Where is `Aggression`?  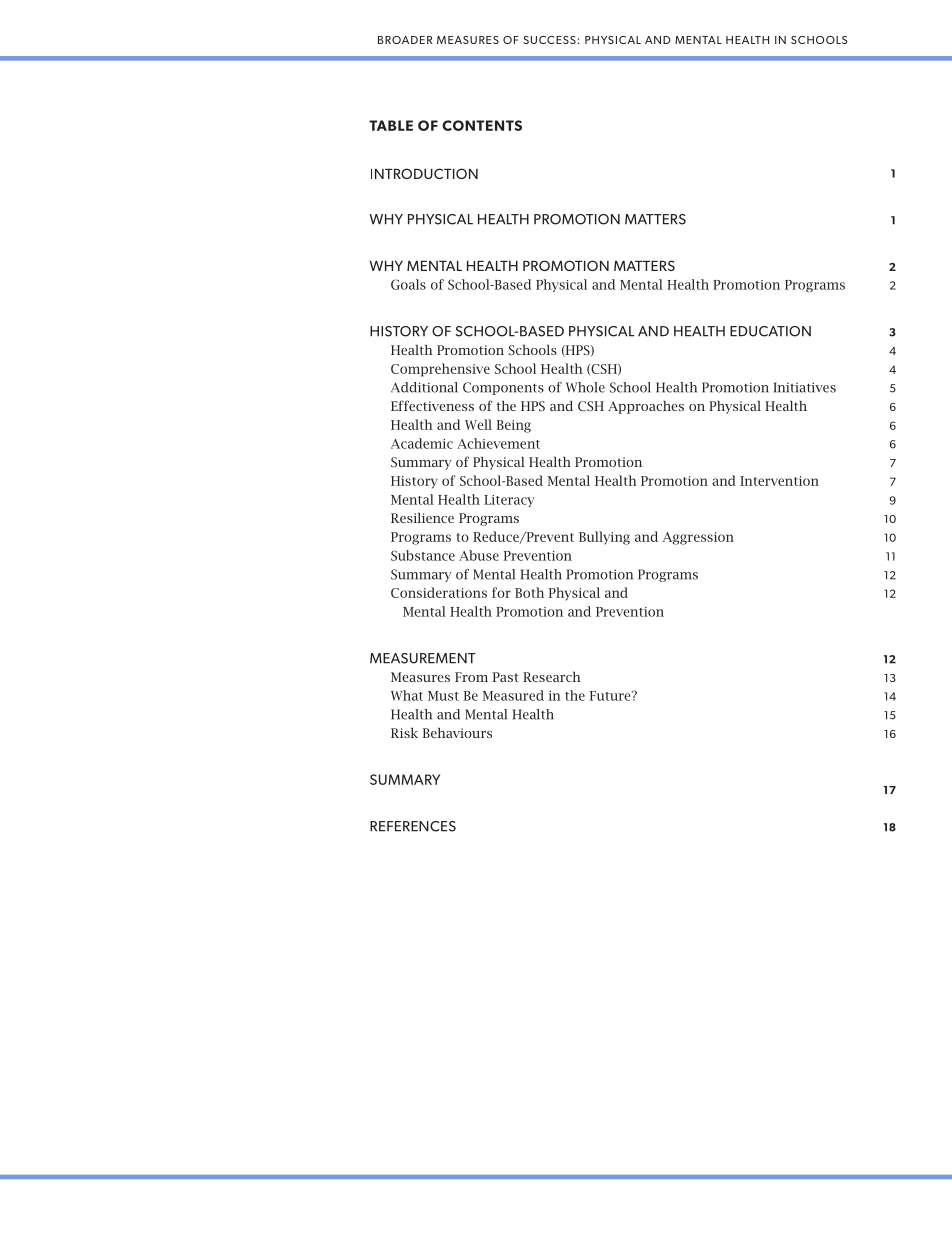
Aggression is located at coordinates (698, 538).
